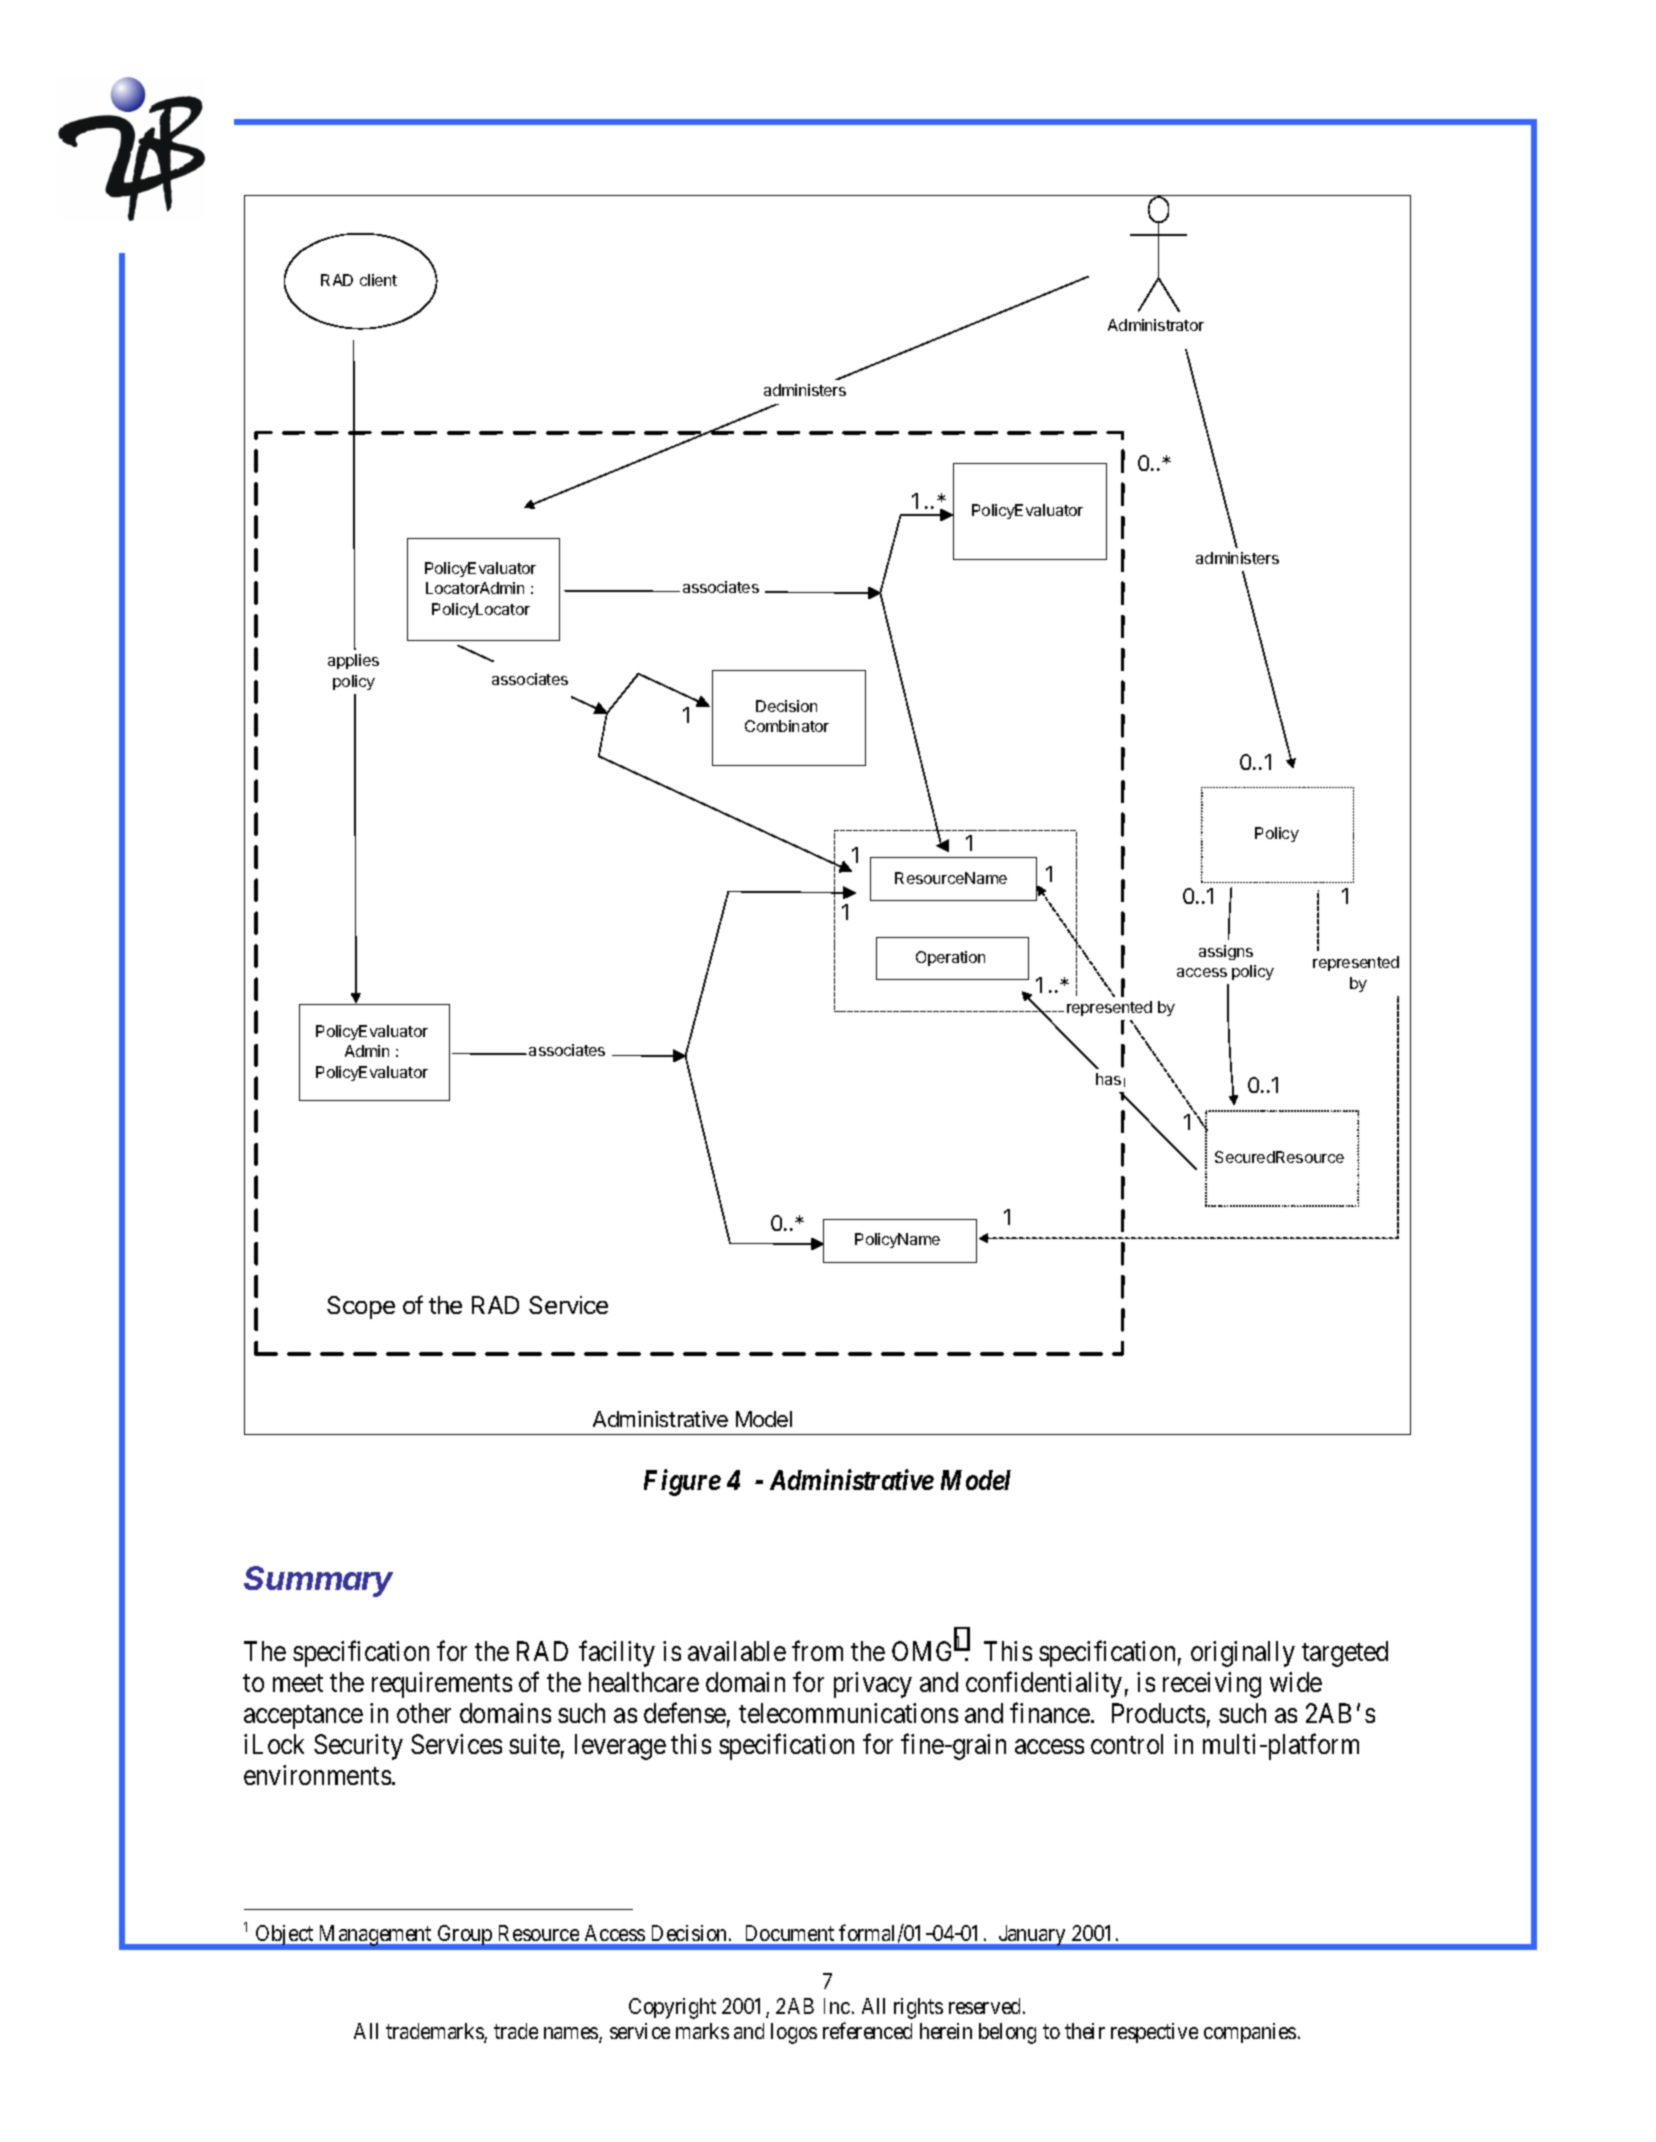  What do you see at coordinates (361, 1307) in the document?
I see `Scope` at bounding box center [361, 1307].
